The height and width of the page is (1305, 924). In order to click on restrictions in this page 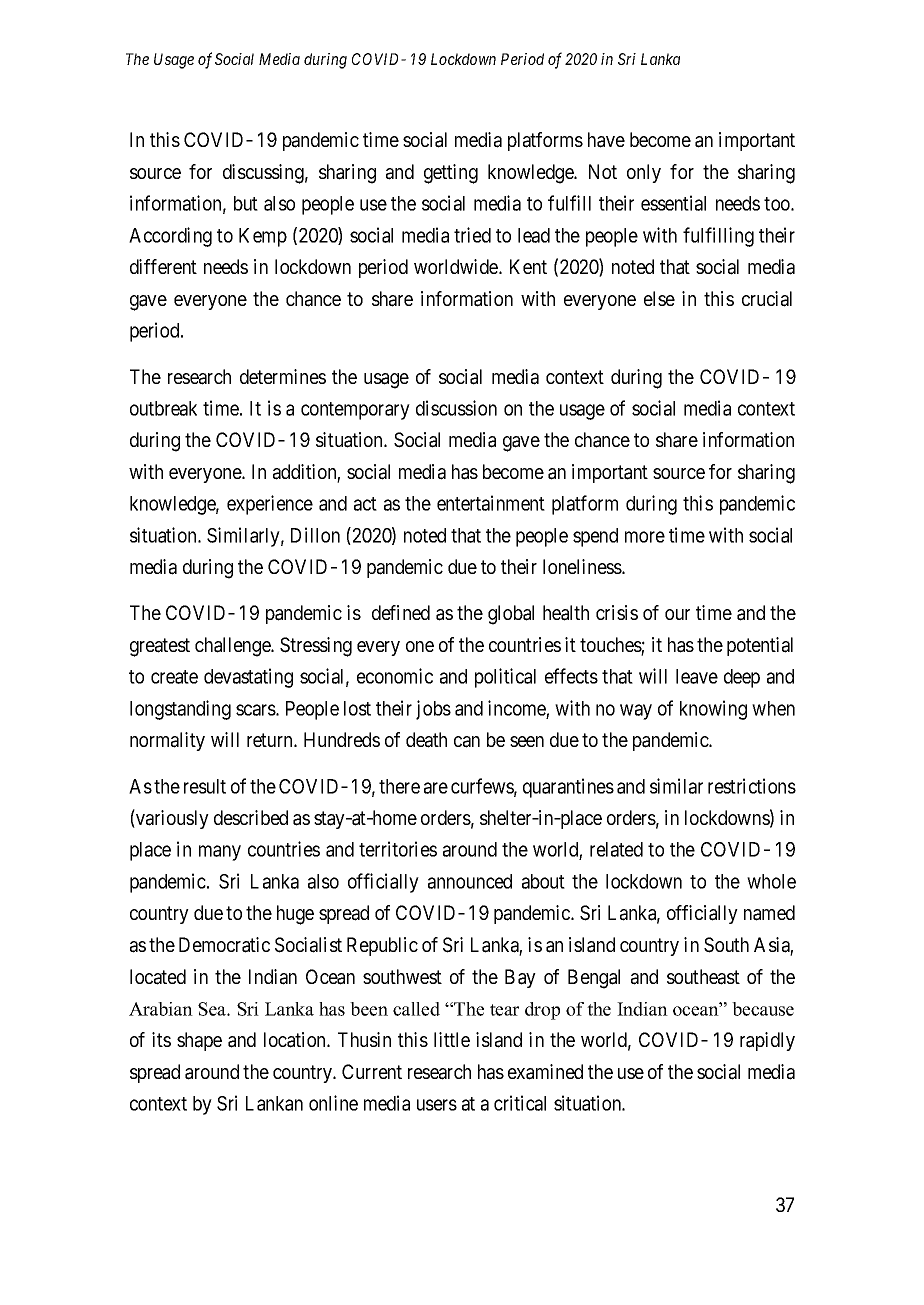, I will do `click(752, 786)`.
